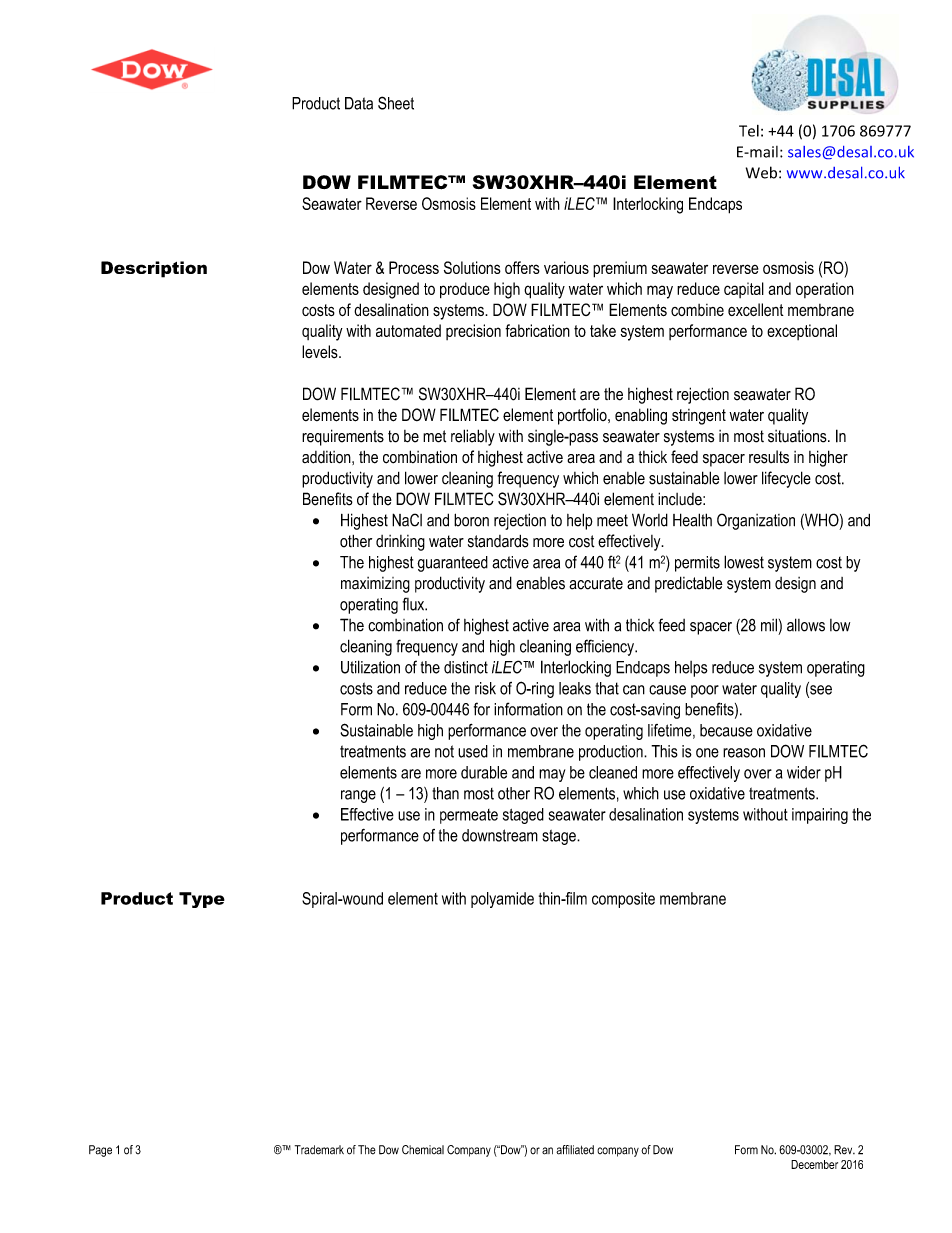 The height and width of the image is (1233, 952). Describe the element at coordinates (423, 1150) in the image. I see `Chemical` at that location.
